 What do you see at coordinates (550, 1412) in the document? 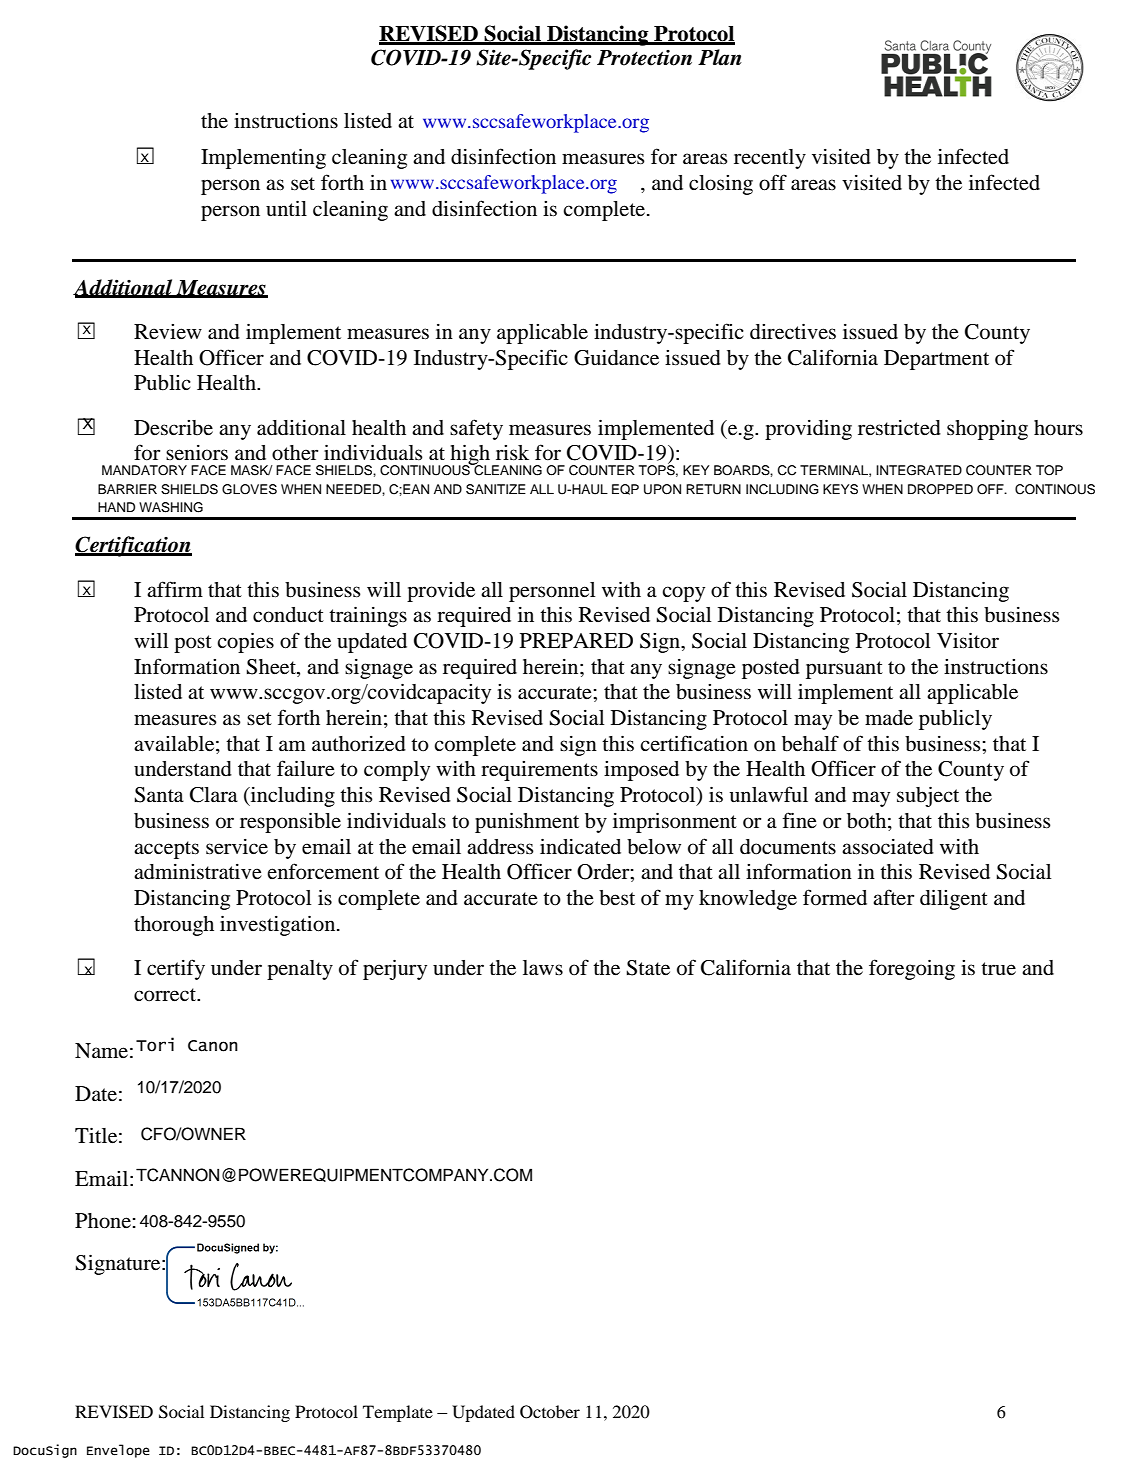
I see `October` at bounding box center [550, 1412].
